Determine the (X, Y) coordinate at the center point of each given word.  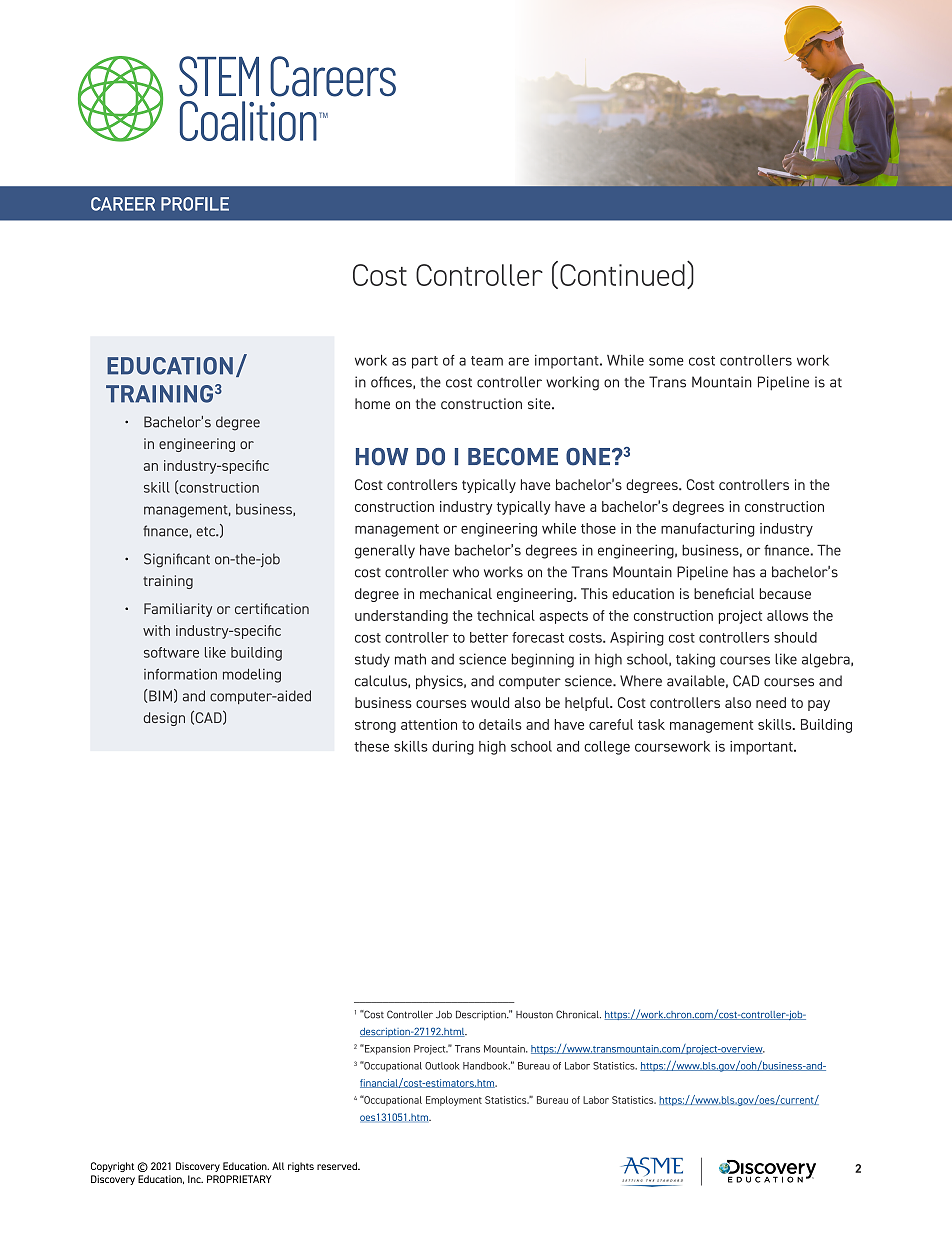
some (666, 361)
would (490, 702)
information (180, 674)
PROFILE (195, 204)
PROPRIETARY (239, 1179)
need (771, 702)
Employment (454, 1101)
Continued (622, 275)
